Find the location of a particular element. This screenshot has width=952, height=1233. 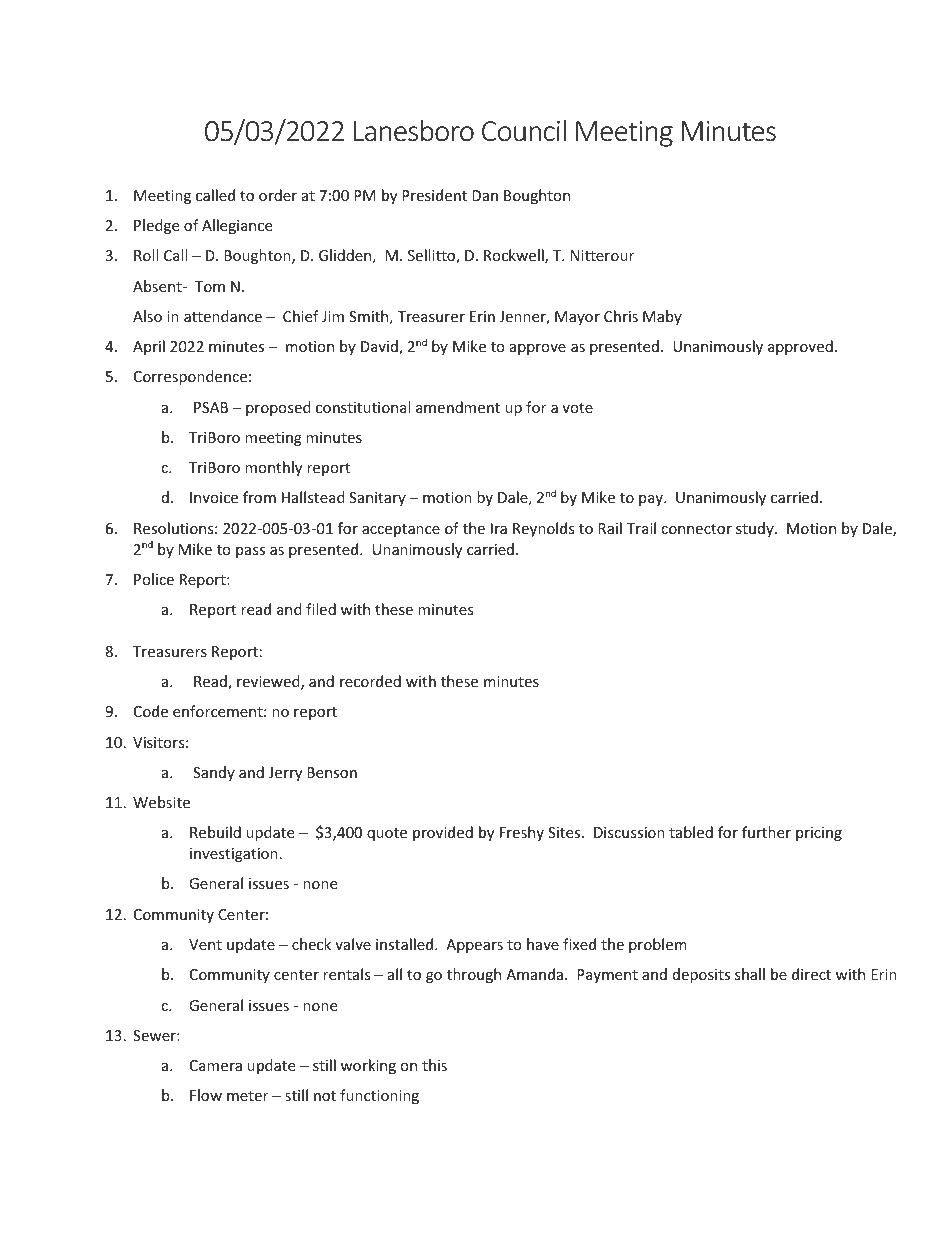

amendment is located at coordinates (458, 407).
